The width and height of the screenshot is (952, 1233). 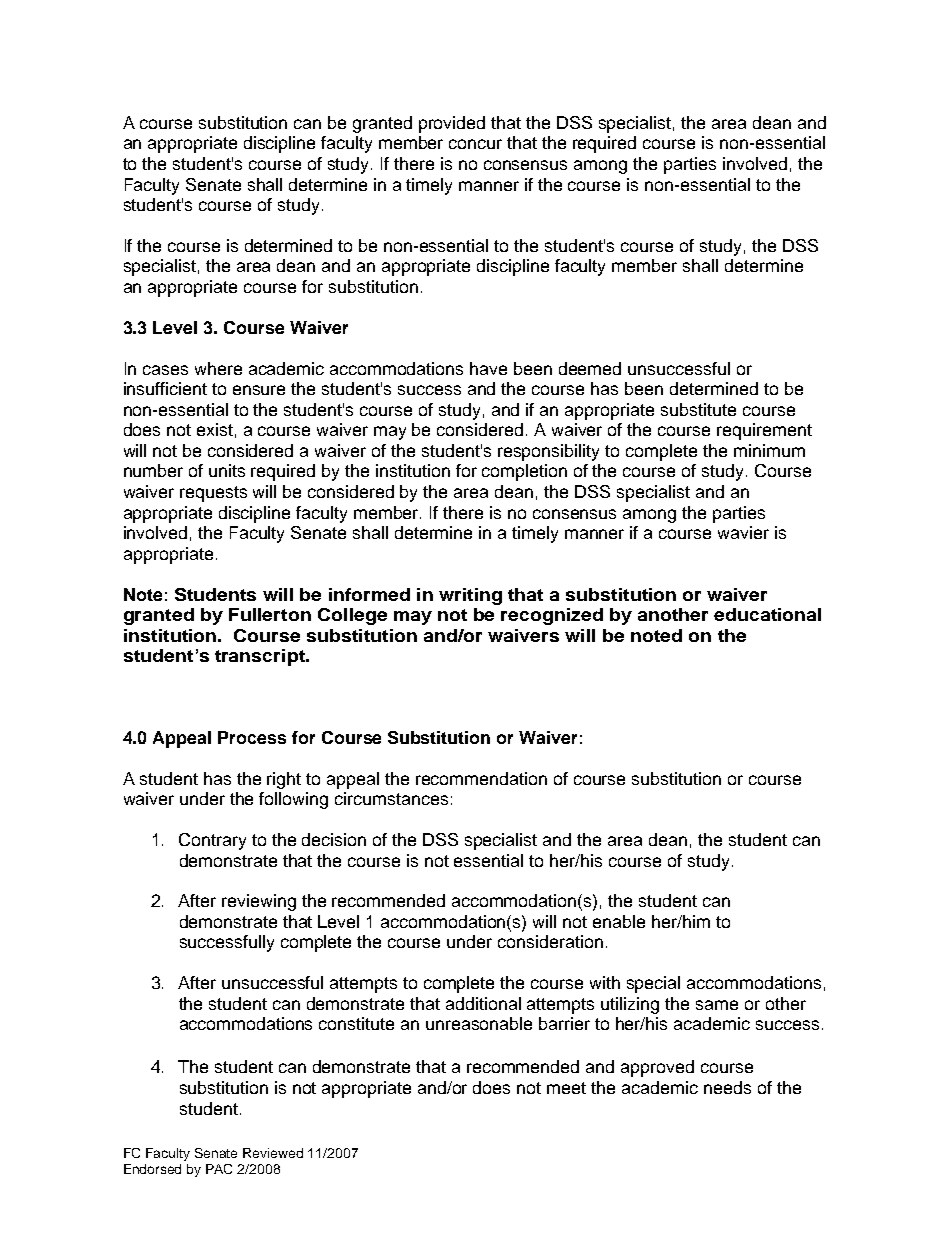 I want to click on needs, so click(x=727, y=1087).
